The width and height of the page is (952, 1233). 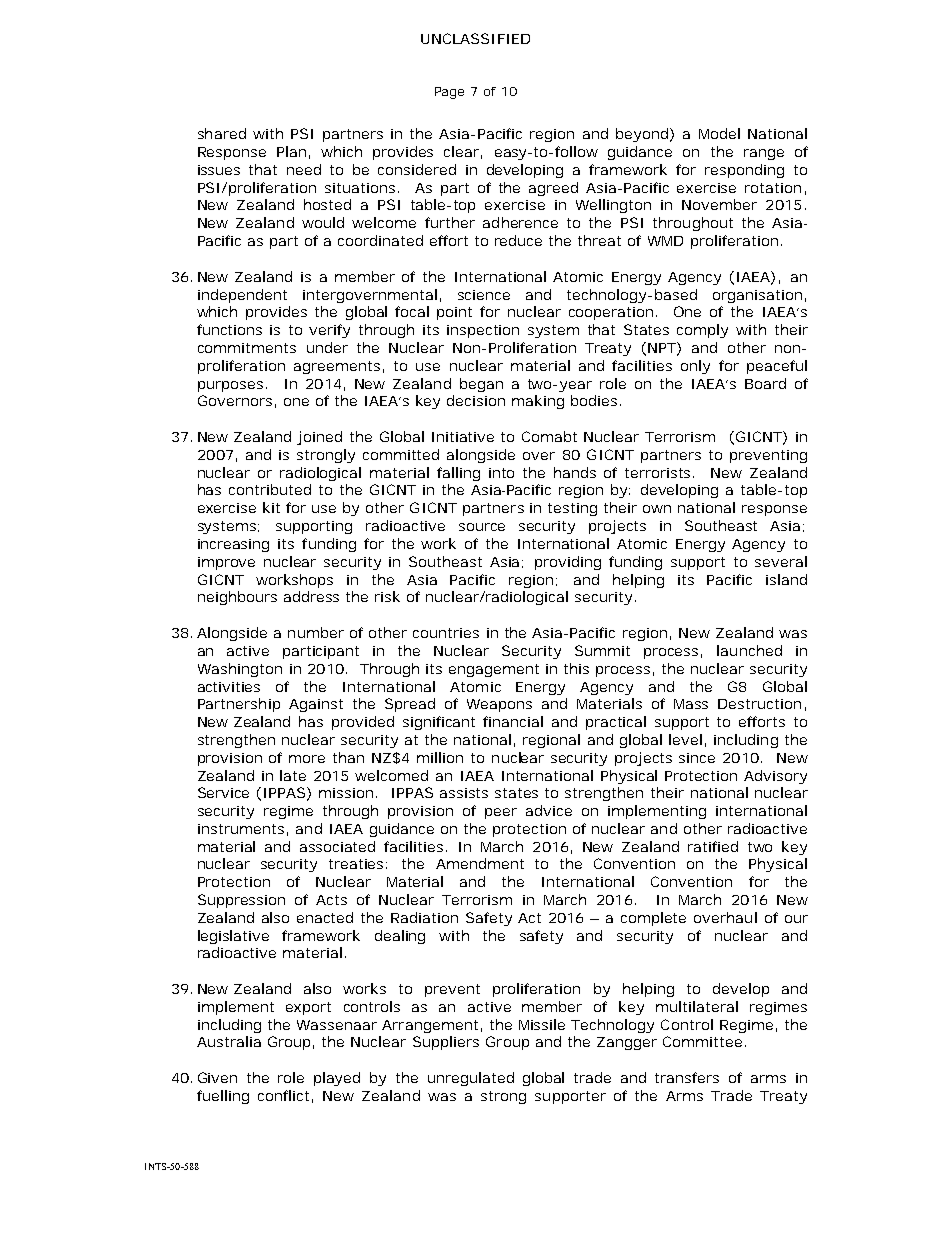 I want to click on joined, so click(x=319, y=438).
